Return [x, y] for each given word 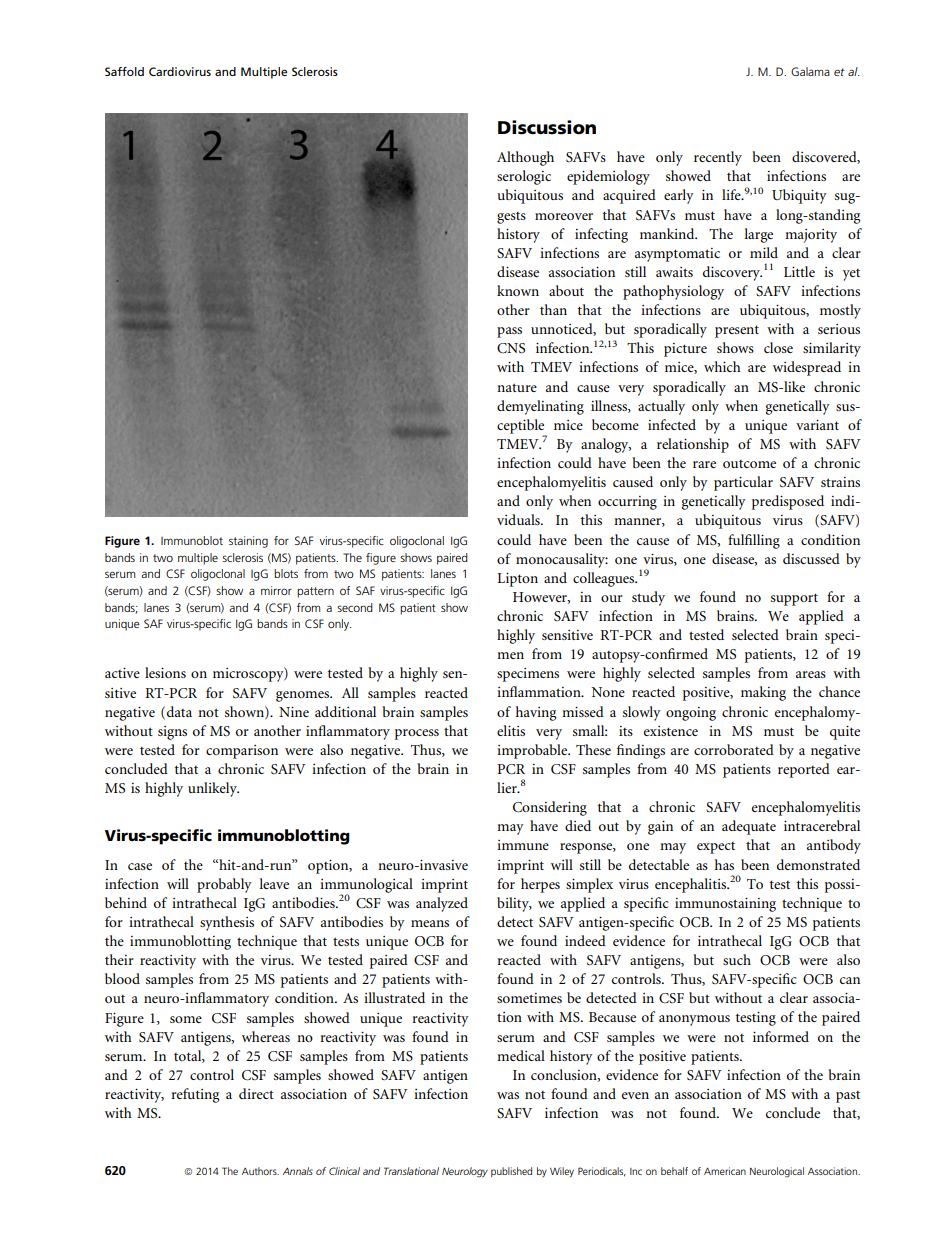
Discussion [547, 127]
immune [523, 845]
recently [718, 158]
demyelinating [540, 407]
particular [743, 483]
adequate [749, 827]
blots [286, 573]
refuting [195, 1095]
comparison [242, 752]
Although [525, 158]
